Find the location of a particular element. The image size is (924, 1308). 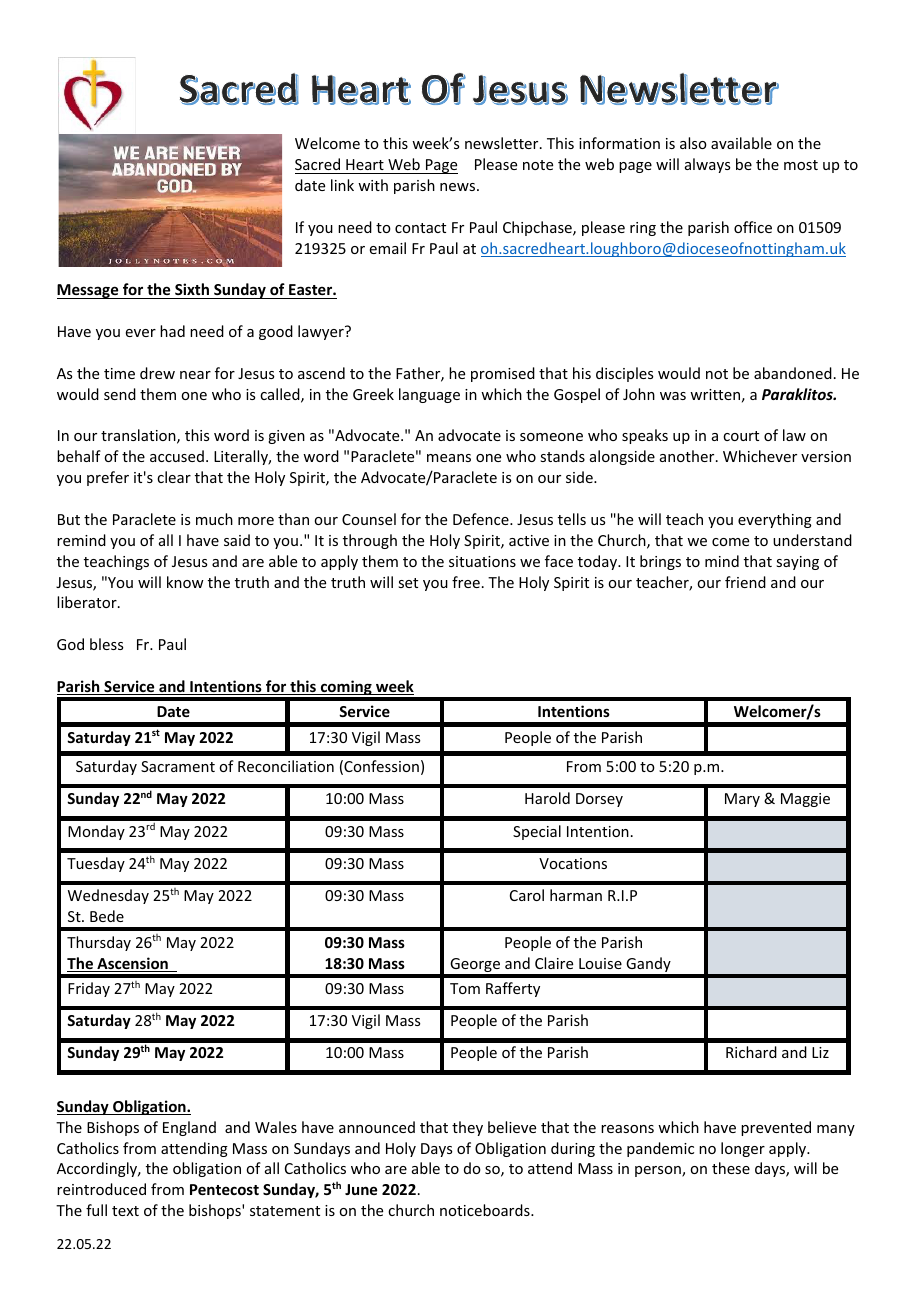

language is located at coordinates (429, 395).
